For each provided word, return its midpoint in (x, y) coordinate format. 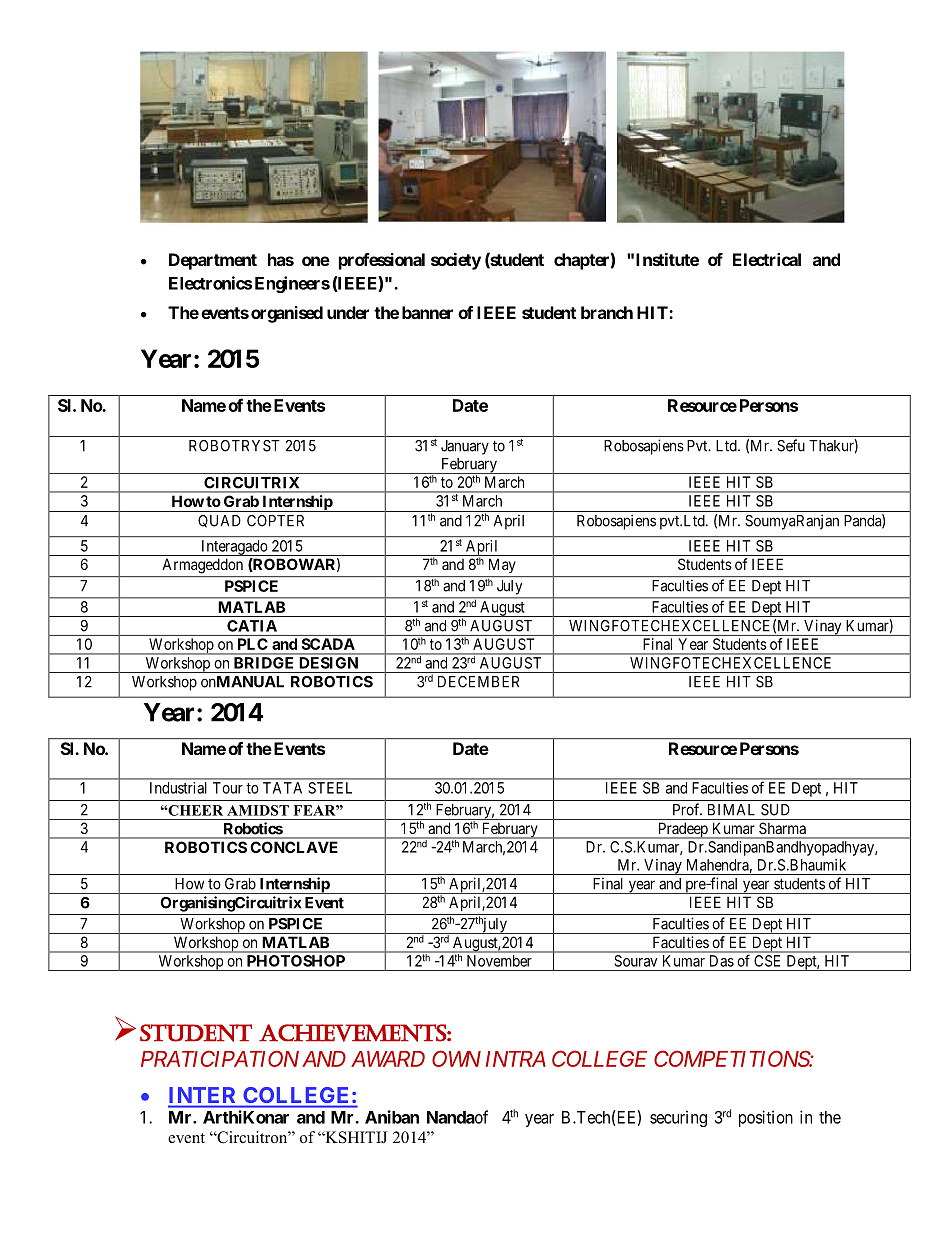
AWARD (388, 1059)
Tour (228, 788)
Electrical (767, 259)
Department (213, 261)
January (465, 447)
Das (722, 961)
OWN (456, 1058)
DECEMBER (478, 682)
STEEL (330, 788)
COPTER (275, 521)
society (456, 261)
